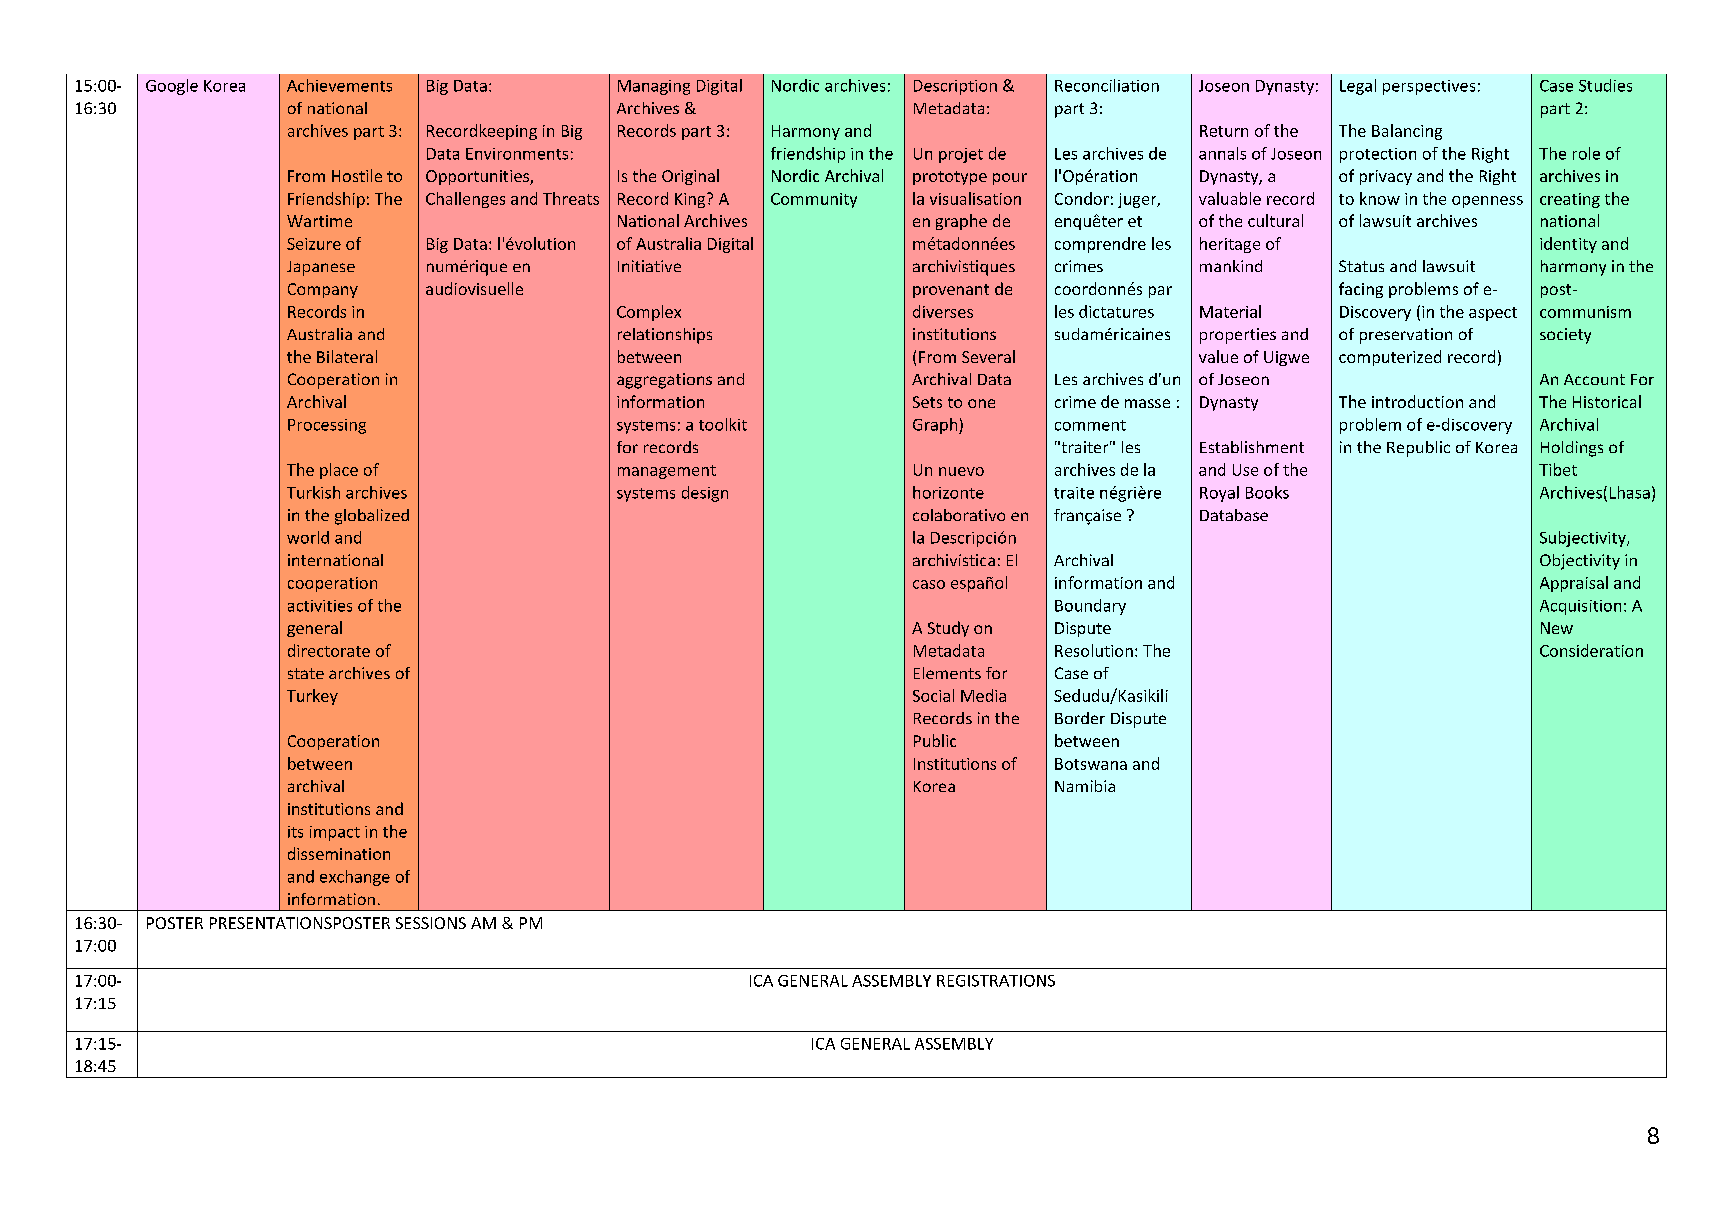  Describe the element at coordinates (959, 515) in the screenshot. I see `colaborativo` at that location.
